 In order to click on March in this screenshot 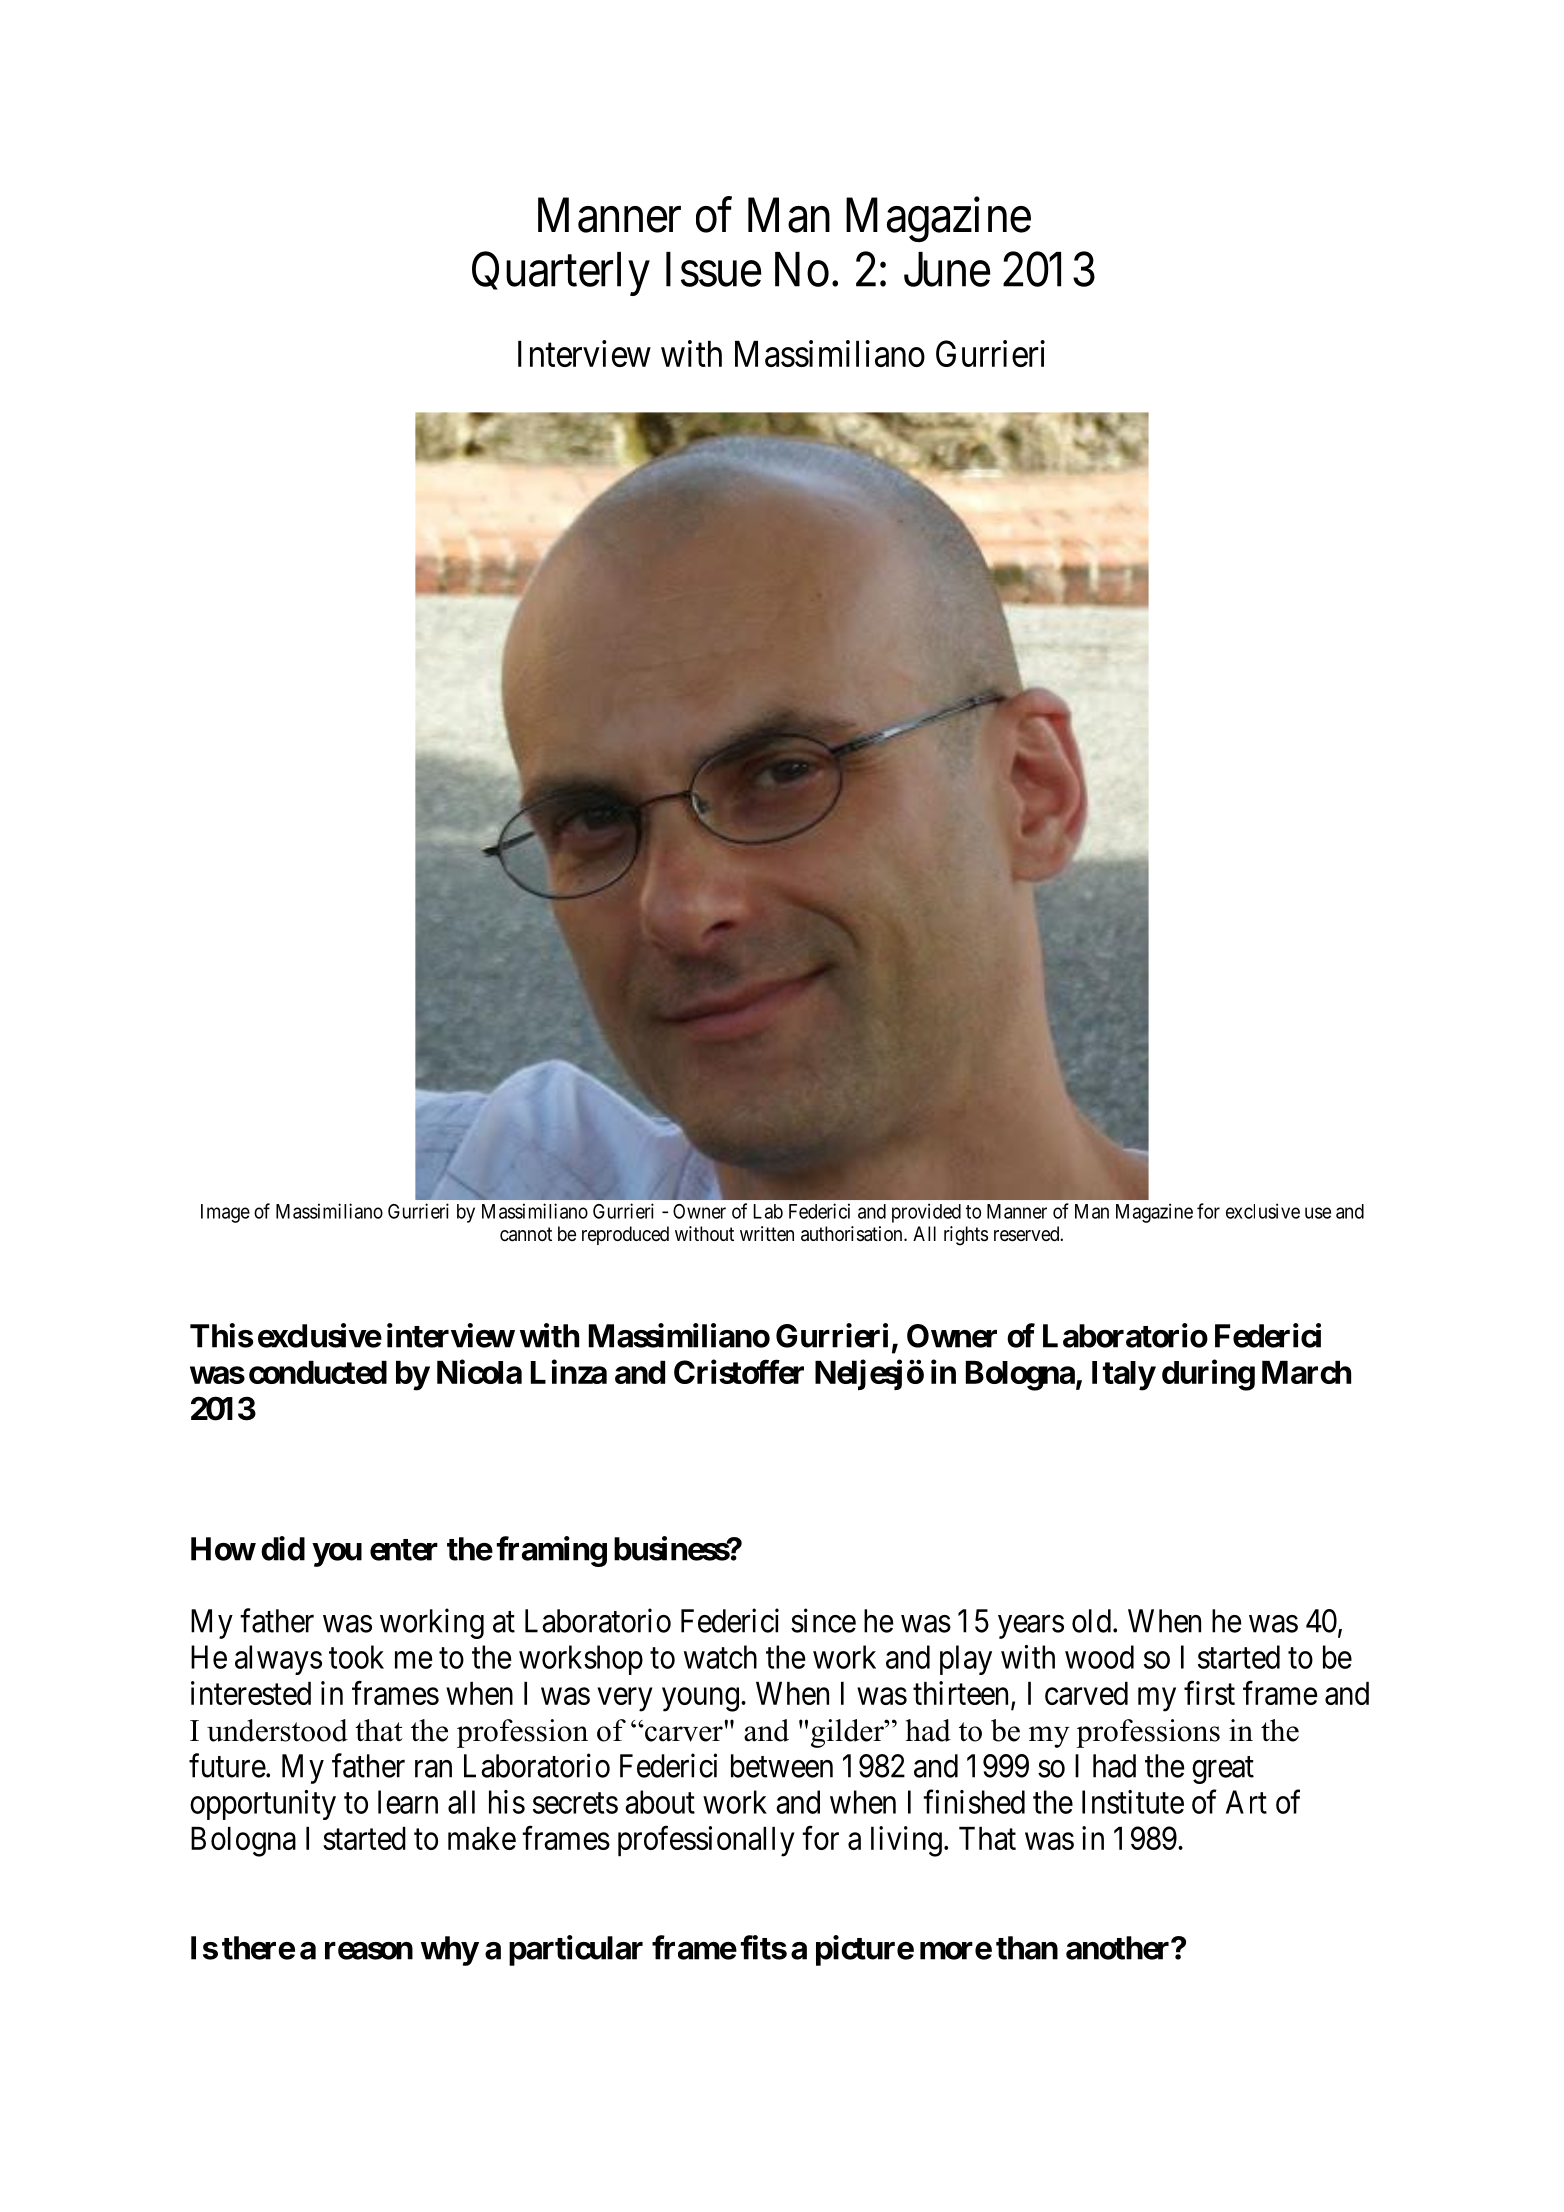, I will do `click(1306, 1372)`.
